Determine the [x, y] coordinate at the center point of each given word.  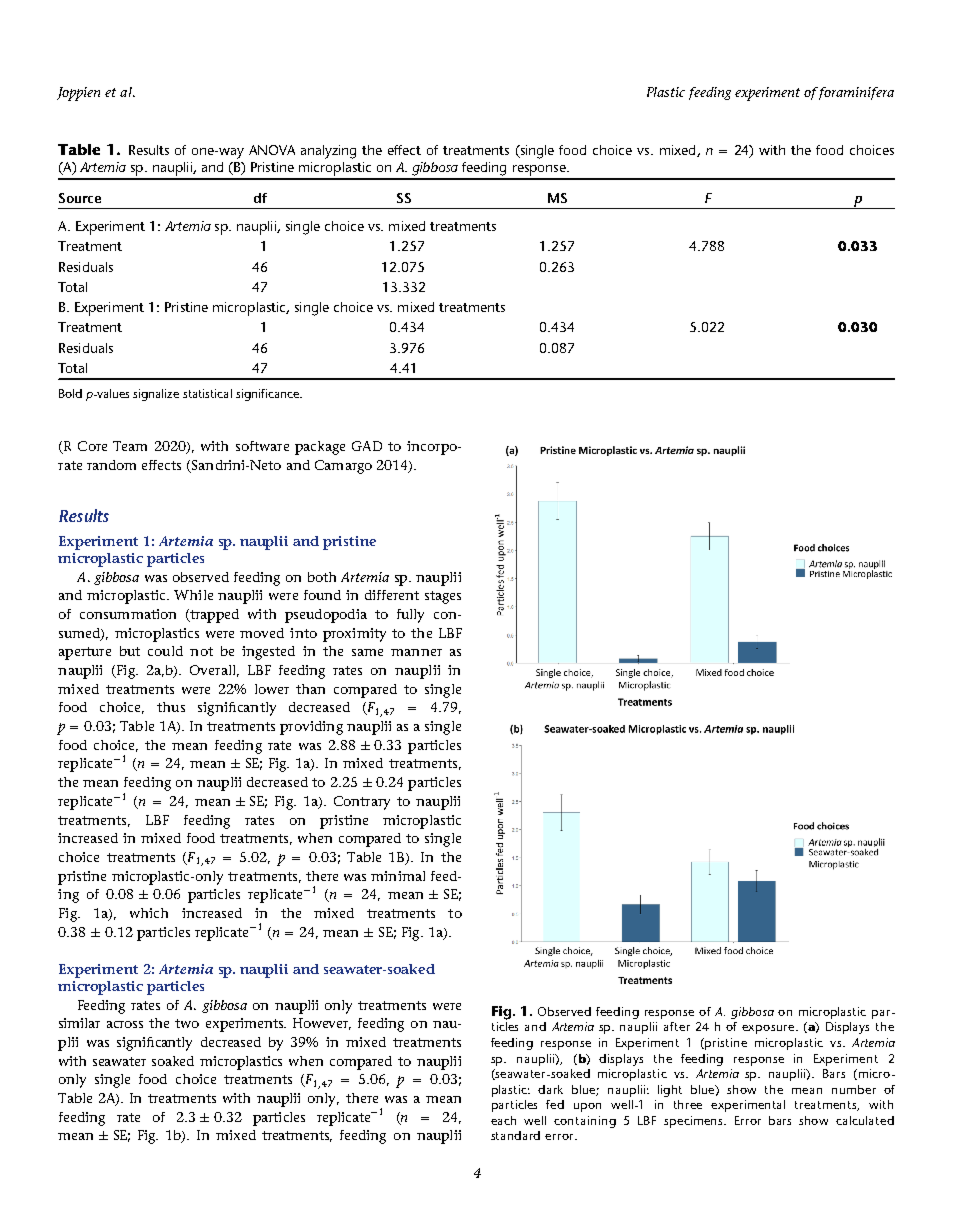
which [149, 913]
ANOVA [272, 150]
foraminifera [856, 93]
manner [416, 652]
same [367, 652]
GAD [367, 446]
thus [171, 707]
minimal [398, 876]
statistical [207, 393]
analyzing [328, 152]
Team [130, 446]
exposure [769, 1029]
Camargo [343, 467]
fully [410, 616]
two [187, 1023]
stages [443, 597]
